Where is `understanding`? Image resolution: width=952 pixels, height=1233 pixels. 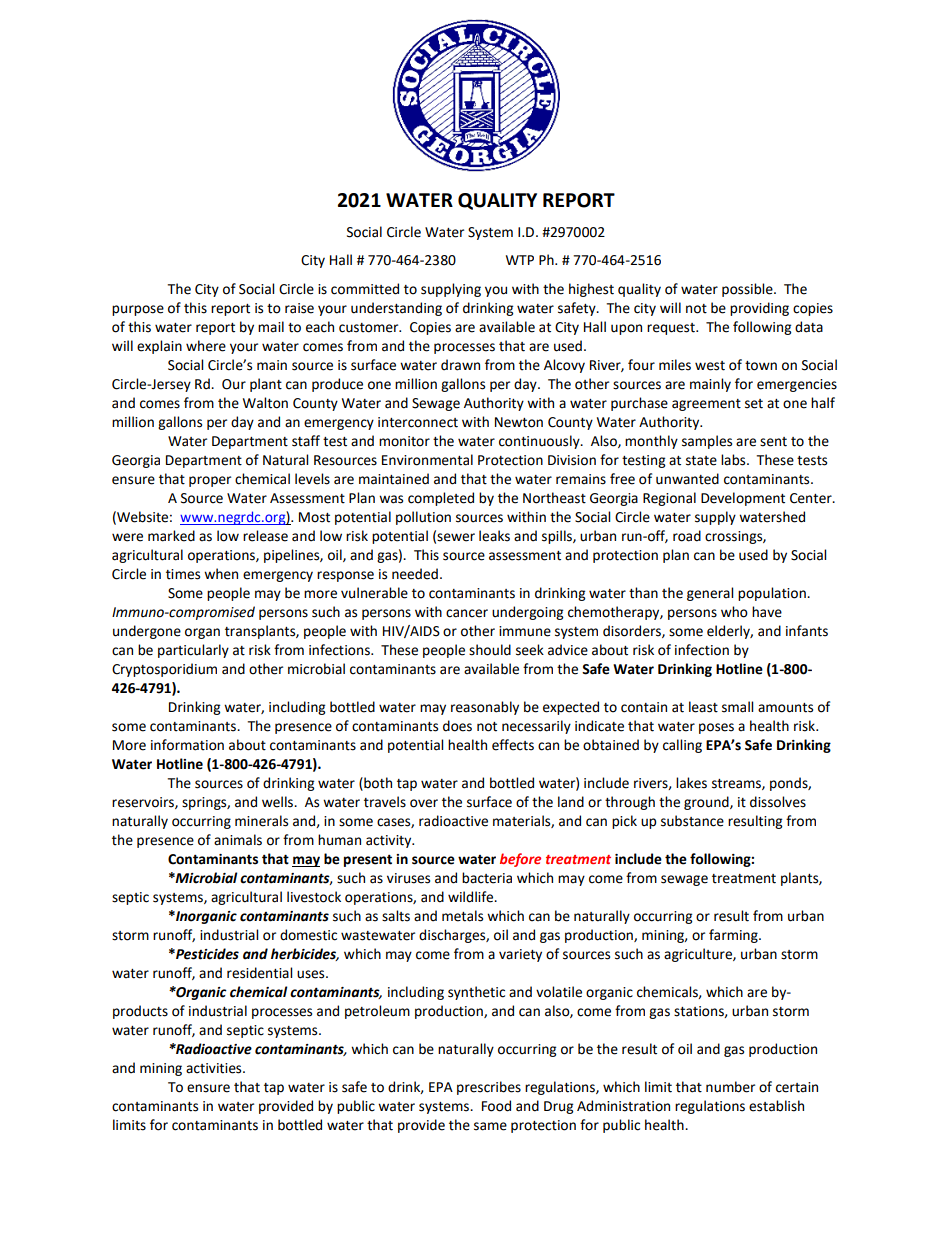
understanding is located at coordinates (396, 309).
